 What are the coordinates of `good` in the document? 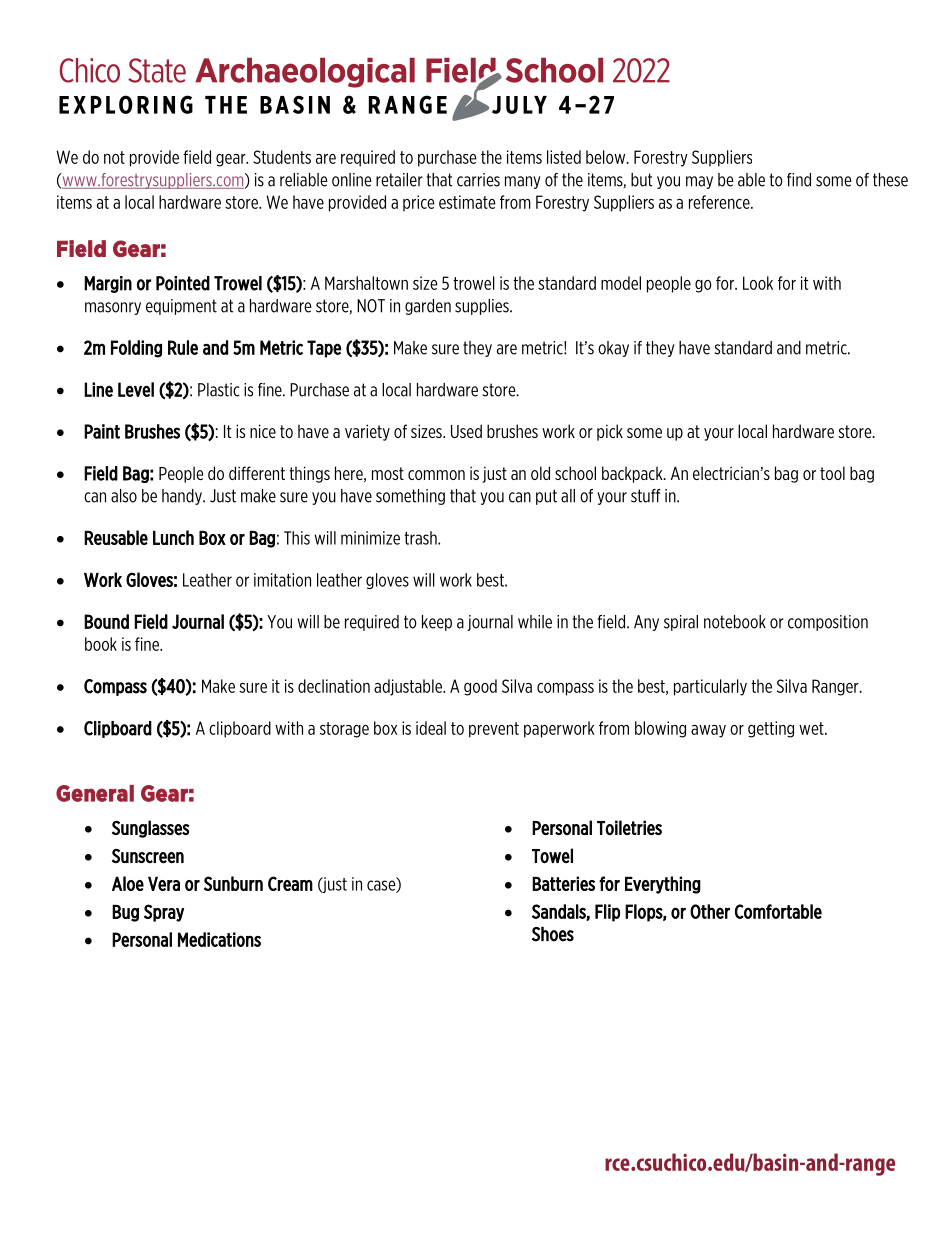 It's located at (480, 687).
